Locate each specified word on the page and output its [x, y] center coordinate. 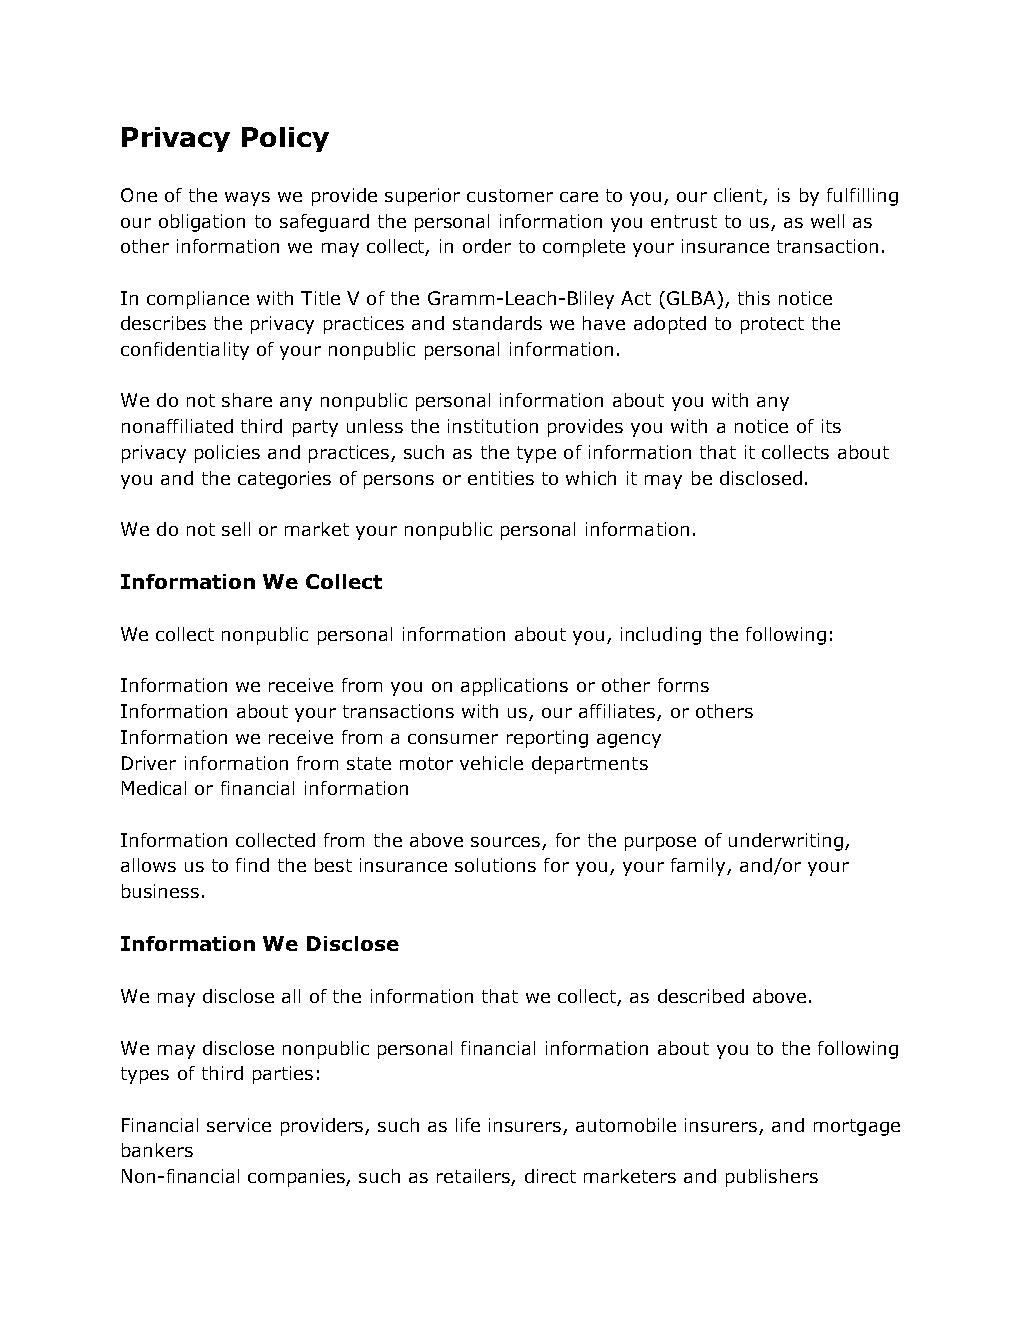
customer [510, 195]
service [239, 1125]
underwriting [786, 842]
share [247, 400]
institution [493, 426]
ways [247, 199]
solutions [495, 865]
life [468, 1125]
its [831, 426]
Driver [149, 763]
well [827, 221]
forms [683, 685]
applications [514, 687]
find [252, 865]
